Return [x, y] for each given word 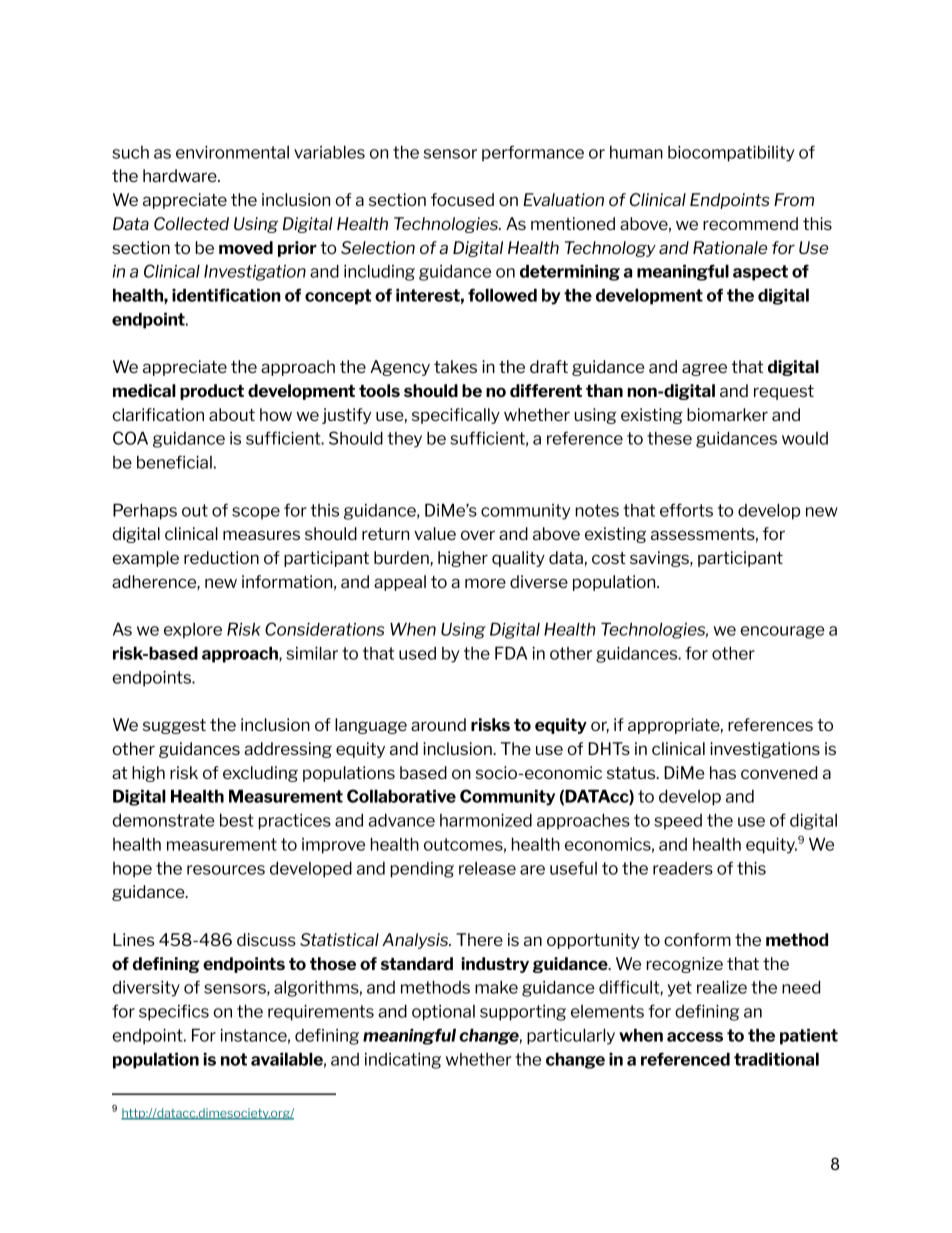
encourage [783, 632]
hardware [181, 175]
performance [533, 153]
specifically [456, 416]
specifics [174, 1012]
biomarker [727, 414]
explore [193, 631]
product [212, 392]
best [236, 820]
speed [678, 822]
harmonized [486, 820]
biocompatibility [731, 153]
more [485, 583]
